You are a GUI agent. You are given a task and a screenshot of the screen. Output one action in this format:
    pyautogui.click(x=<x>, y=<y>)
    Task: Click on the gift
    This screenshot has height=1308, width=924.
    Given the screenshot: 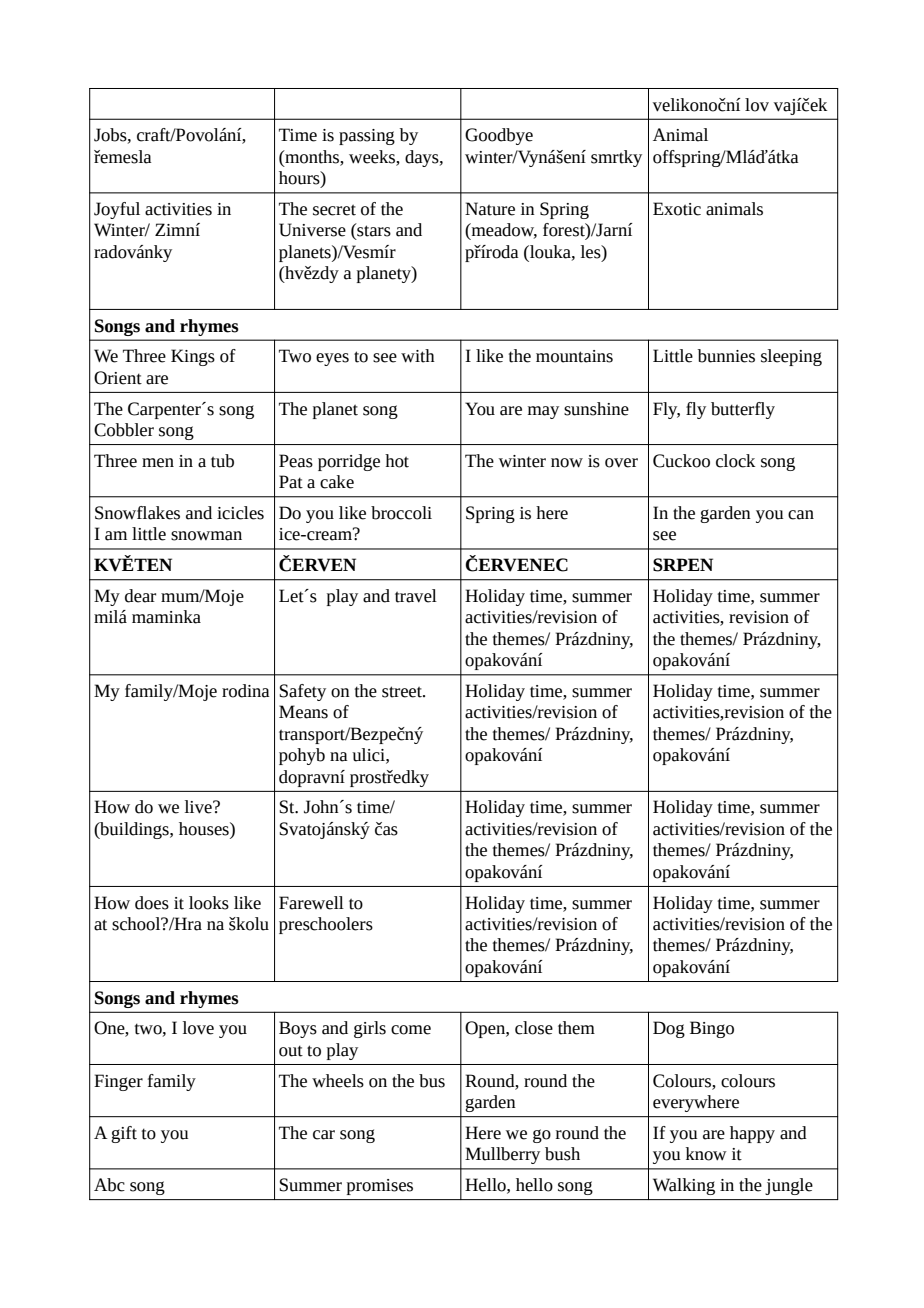 What is the action you would take?
    pyautogui.click(x=124, y=1134)
